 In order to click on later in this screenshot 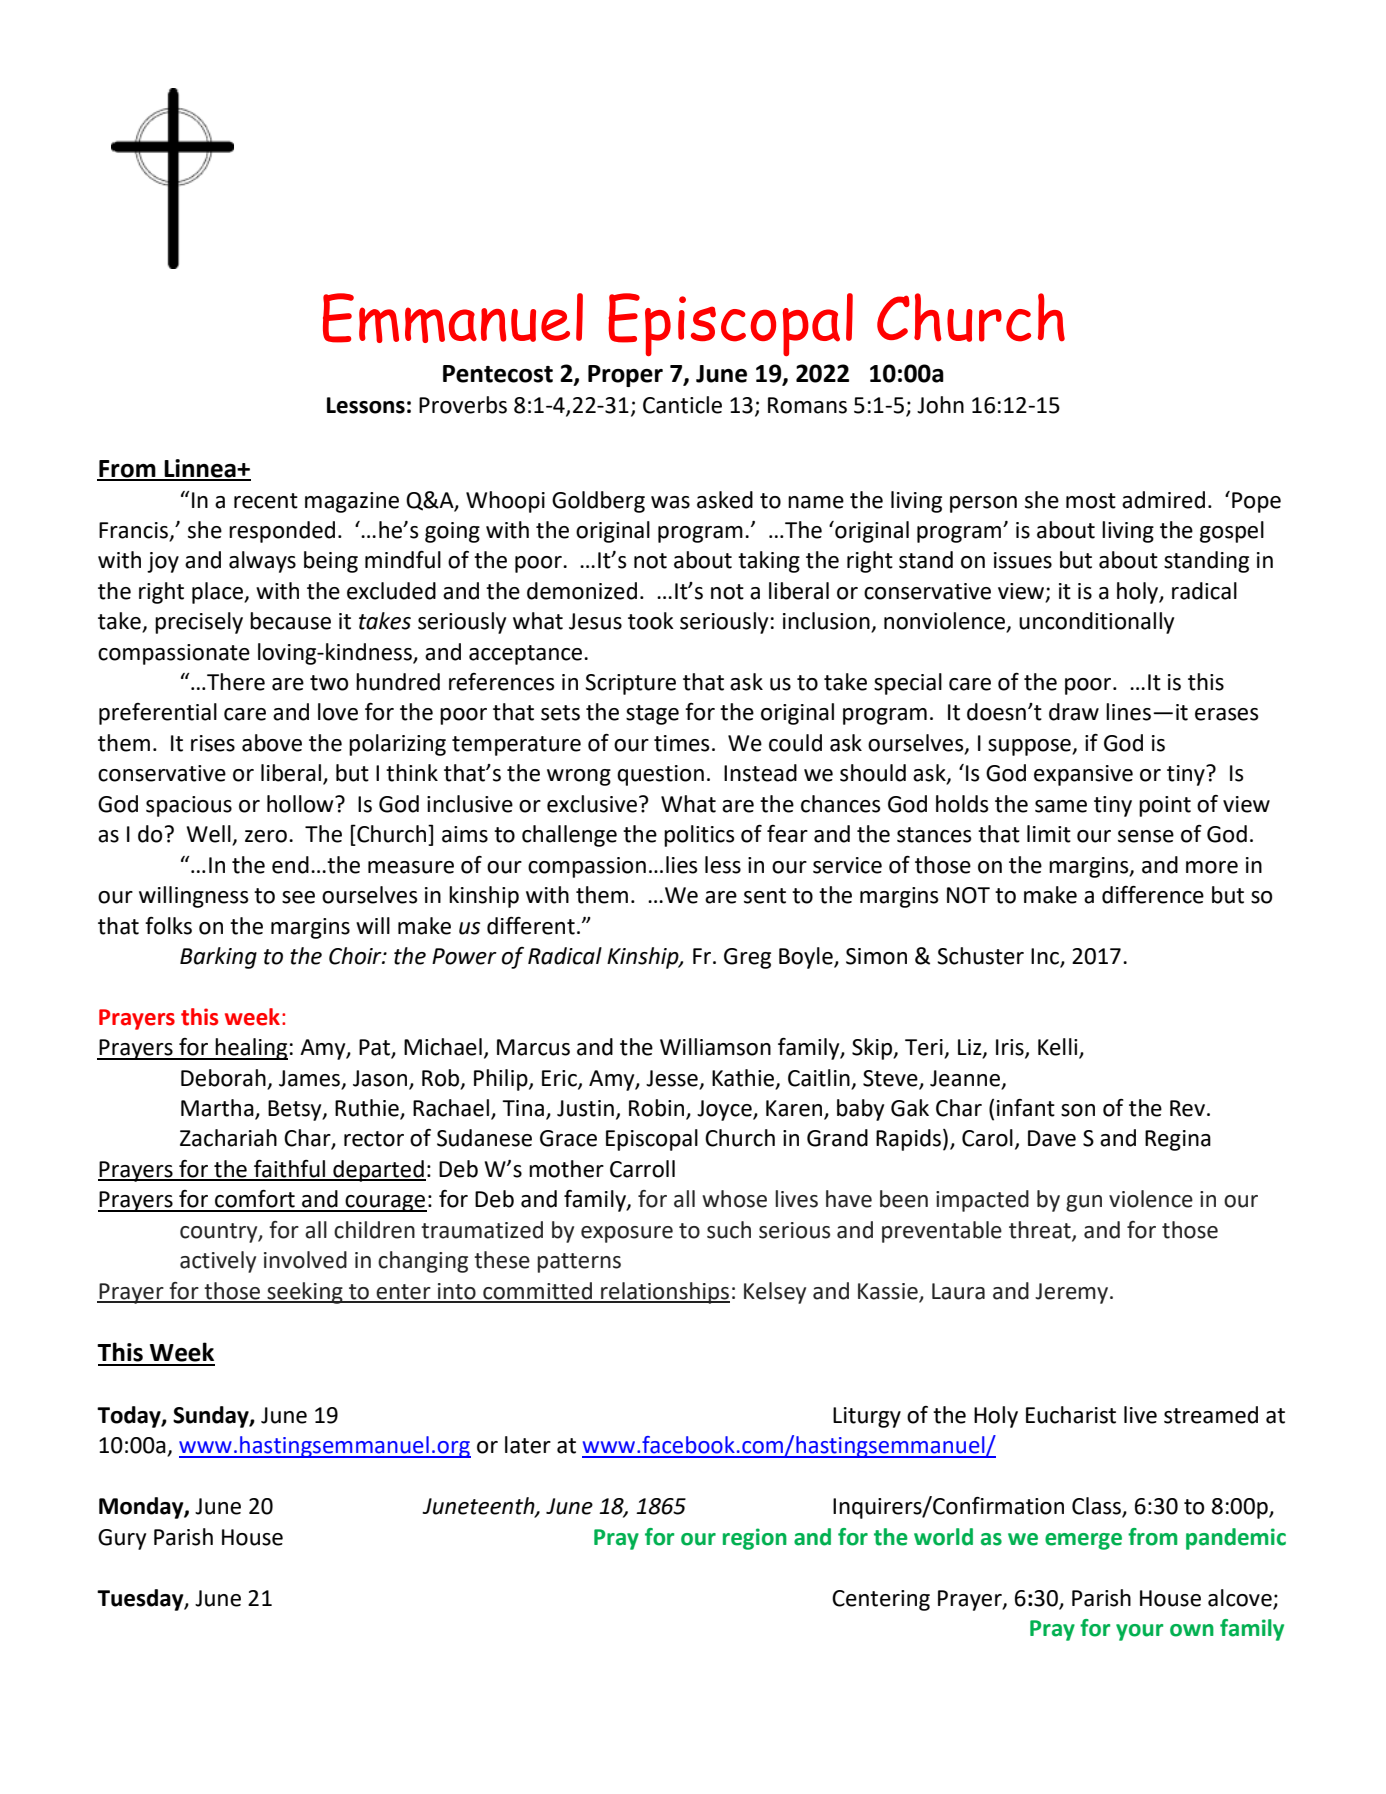, I will do `click(528, 1445)`.
